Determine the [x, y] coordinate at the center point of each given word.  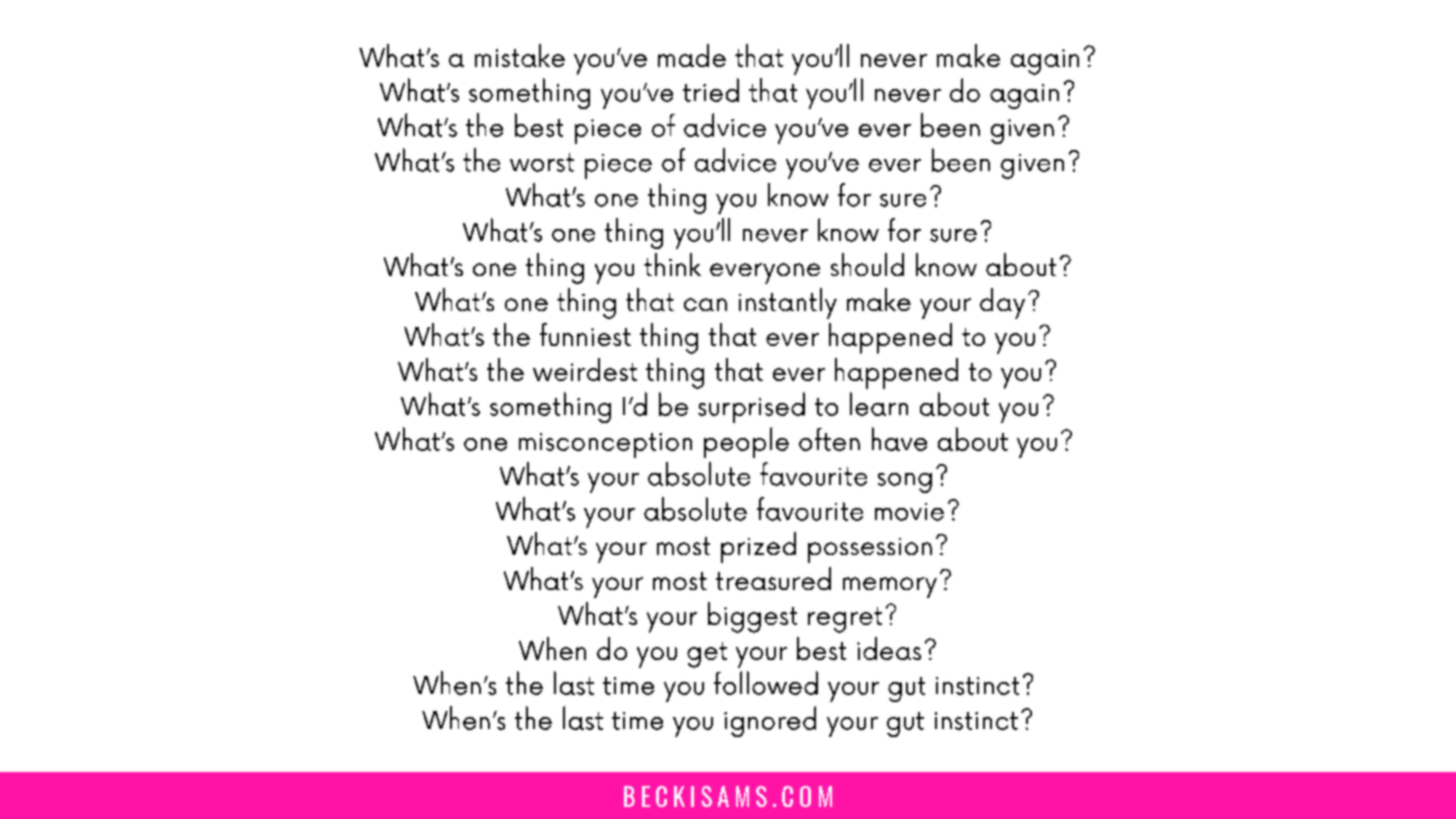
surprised [751, 407]
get [707, 655]
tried [711, 90]
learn [879, 404]
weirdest [585, 369]
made [692, 55]
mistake [520, 55]
